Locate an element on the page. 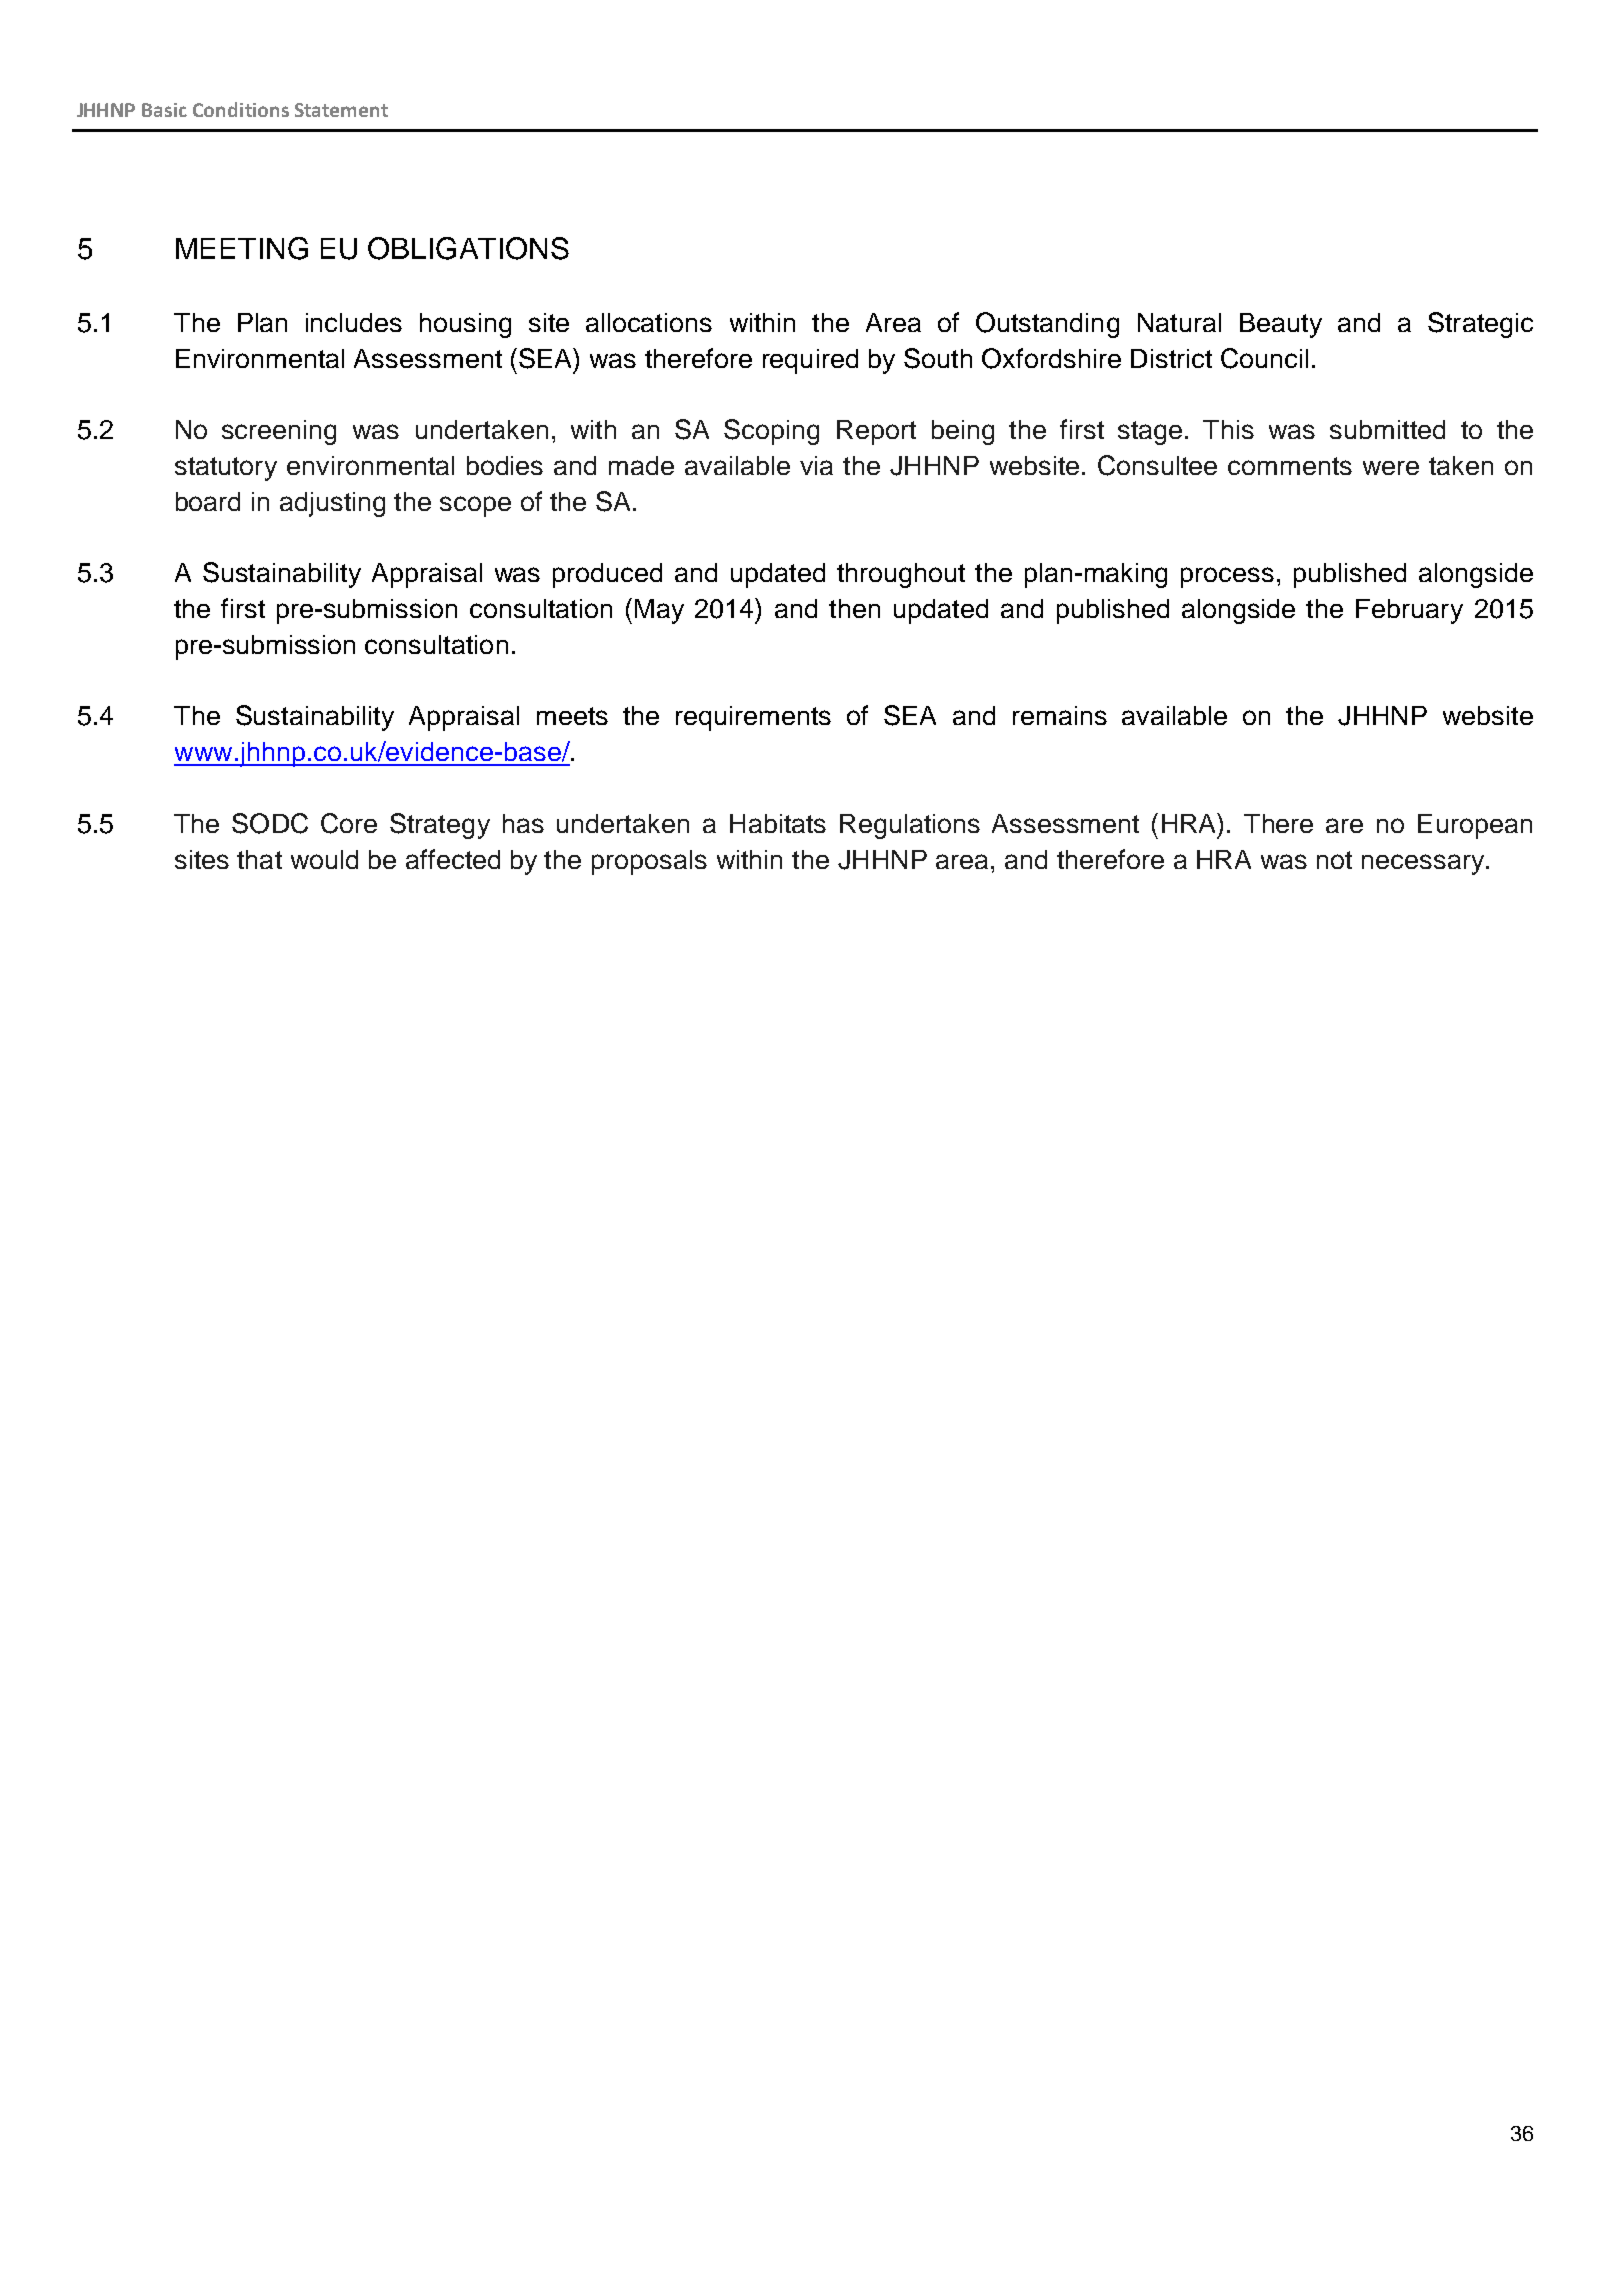 The width and height of the image is (1611, 2278). then is located at coordinates (854, 608).
